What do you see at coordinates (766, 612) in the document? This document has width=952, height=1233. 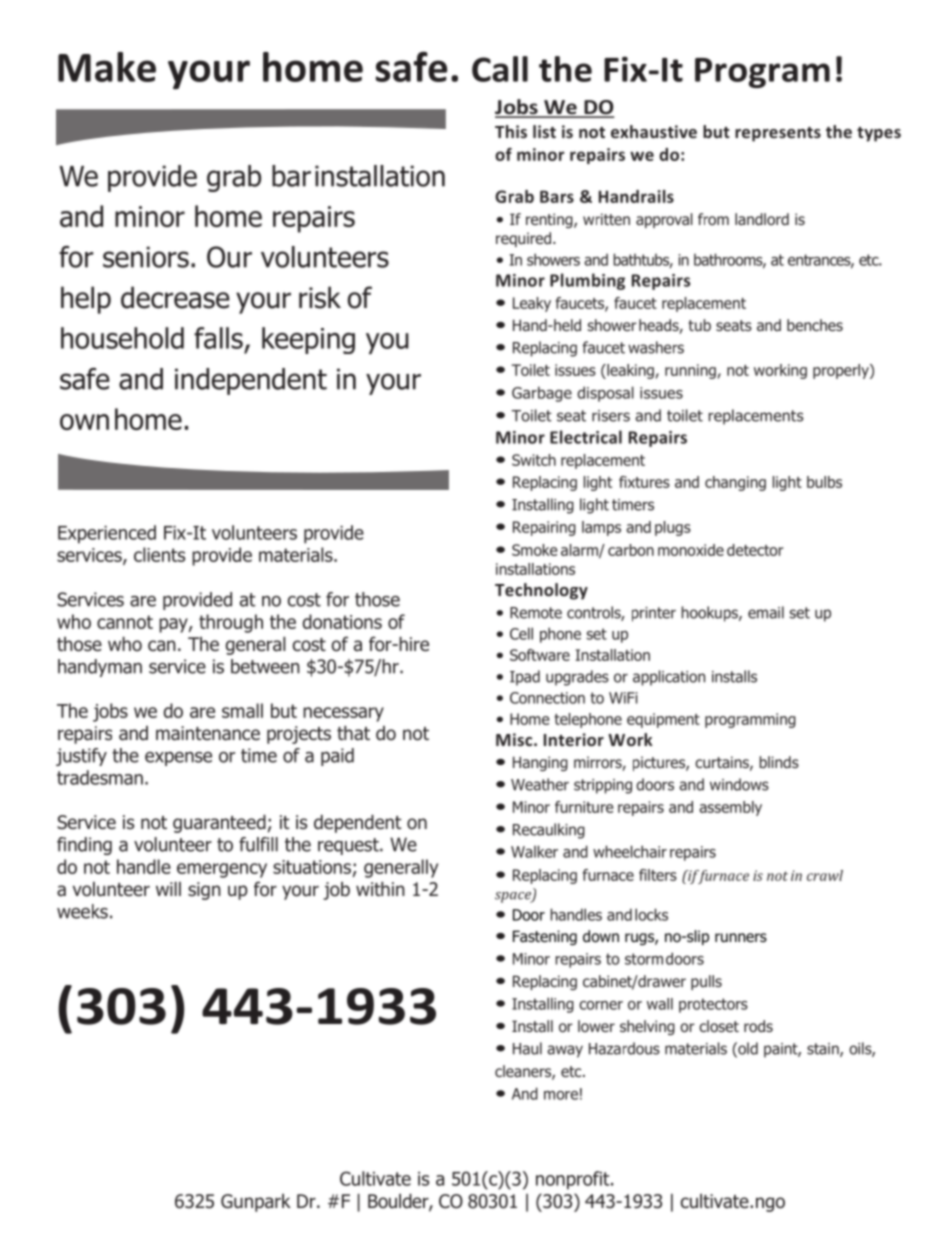 I see `email` at bounding box center [766, 612].
